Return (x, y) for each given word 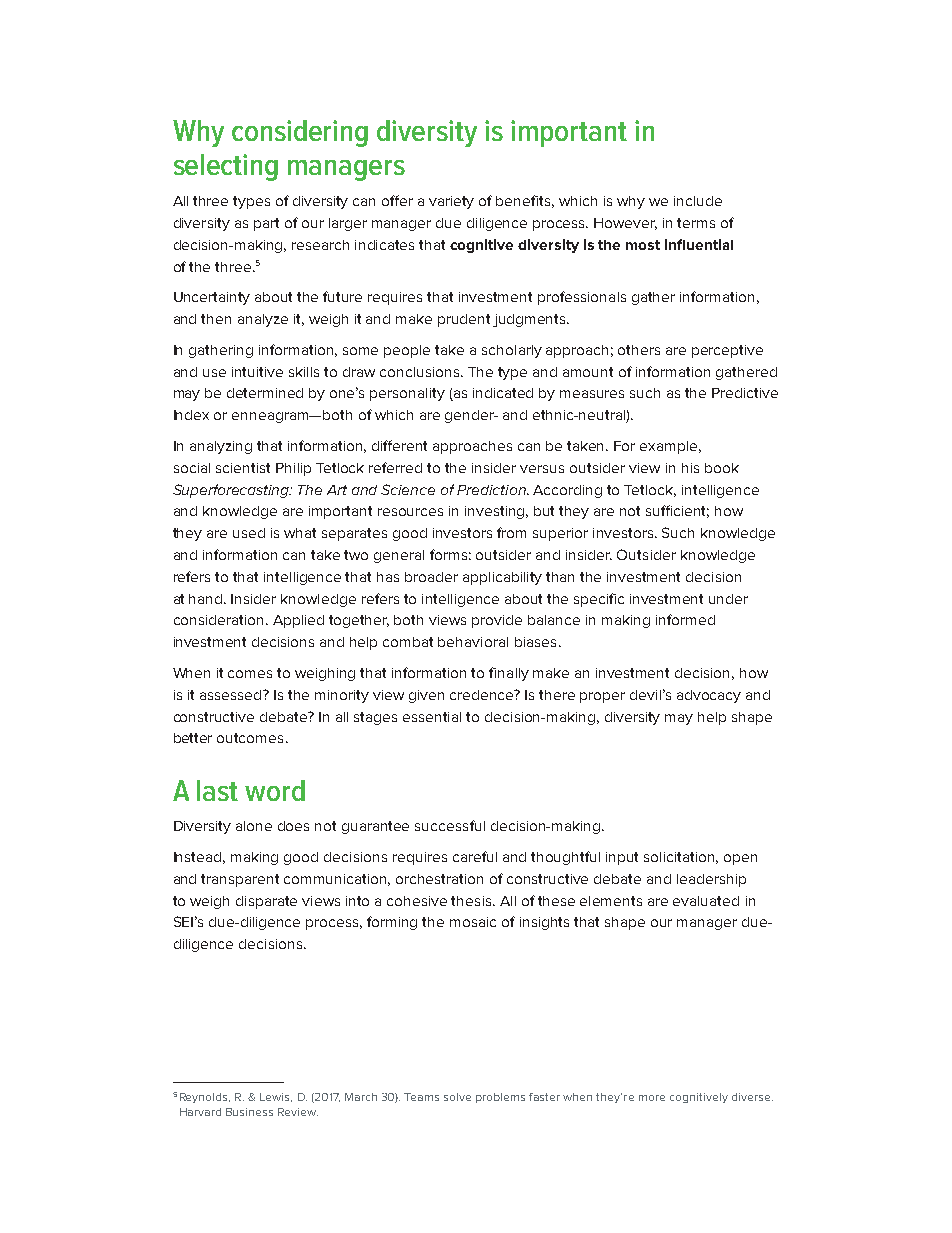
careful (475, 856)
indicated (503, 393)
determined (265, 393)
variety (451, 202)
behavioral (473, 642)
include (698, 201)
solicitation (681, 858)
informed (685, 619)
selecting (226, 167)
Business (249, 1112)
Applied (298, 621)
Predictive (745, 393)
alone (254, 826)
